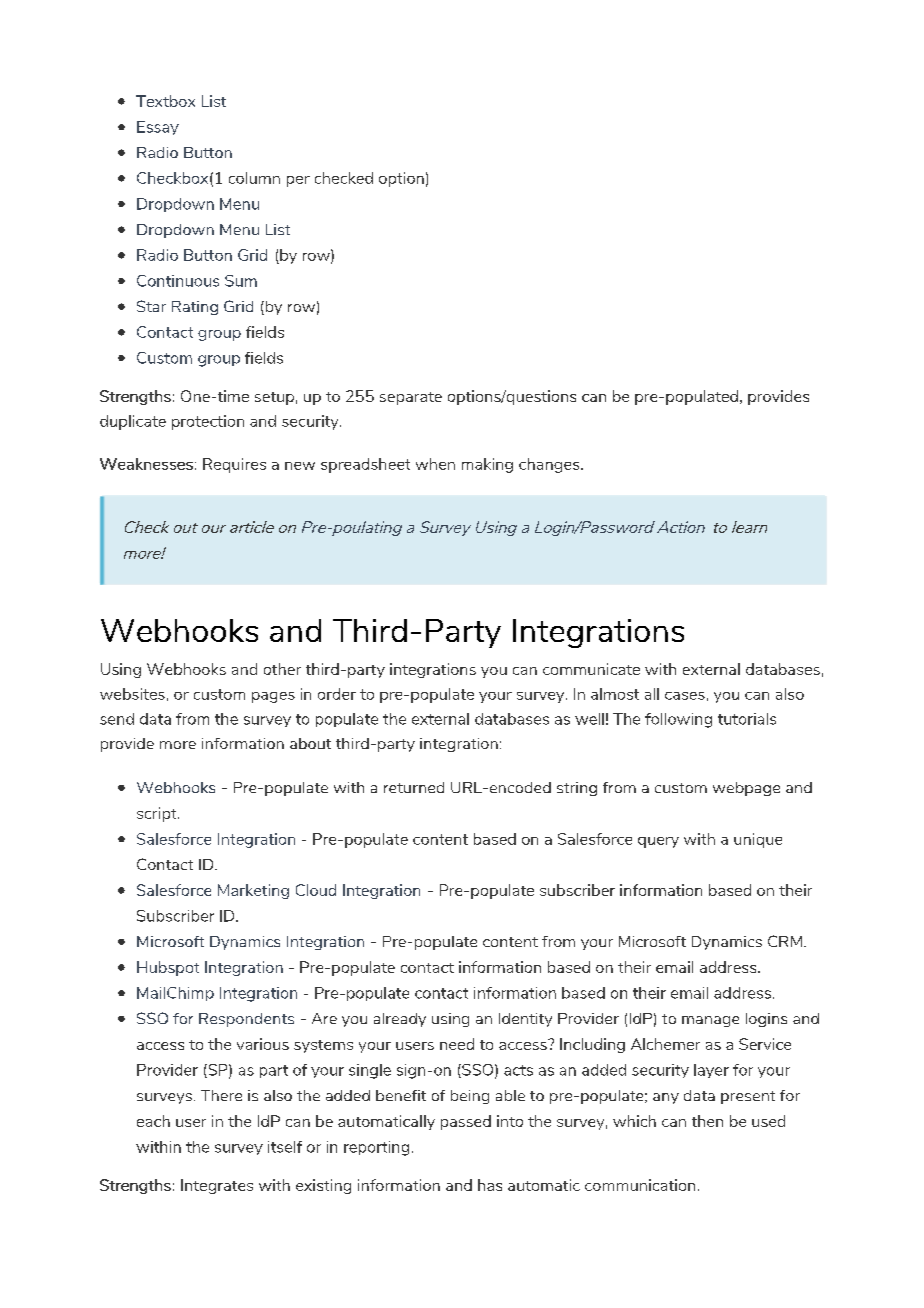 Image resolution: width=924 pixels, height=1308 pixels. What do you see at coordinates (337, 694) in the document?
I see `order` at bounding box center [337, 694].
